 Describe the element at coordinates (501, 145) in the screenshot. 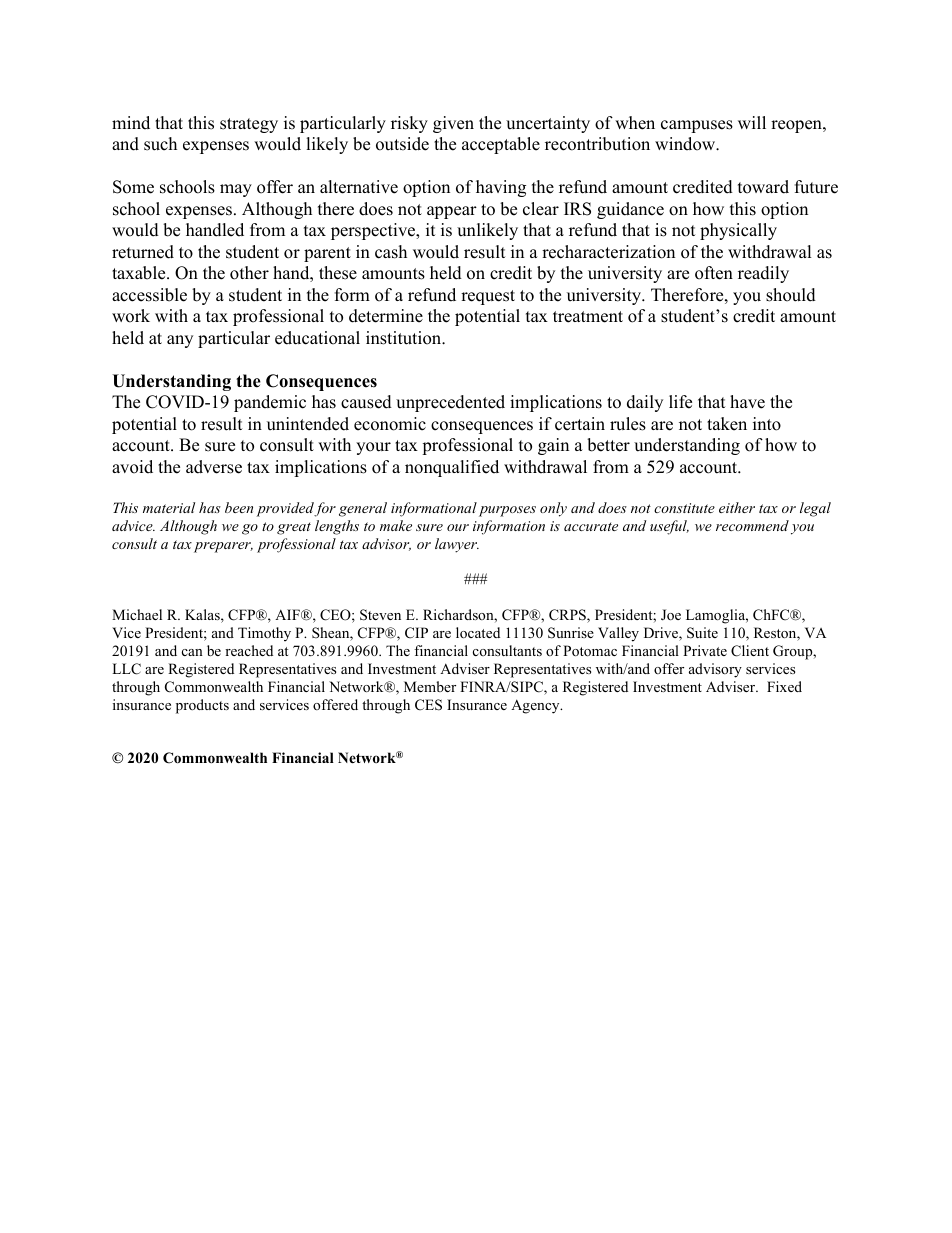

I see `acceptable` at that location.
